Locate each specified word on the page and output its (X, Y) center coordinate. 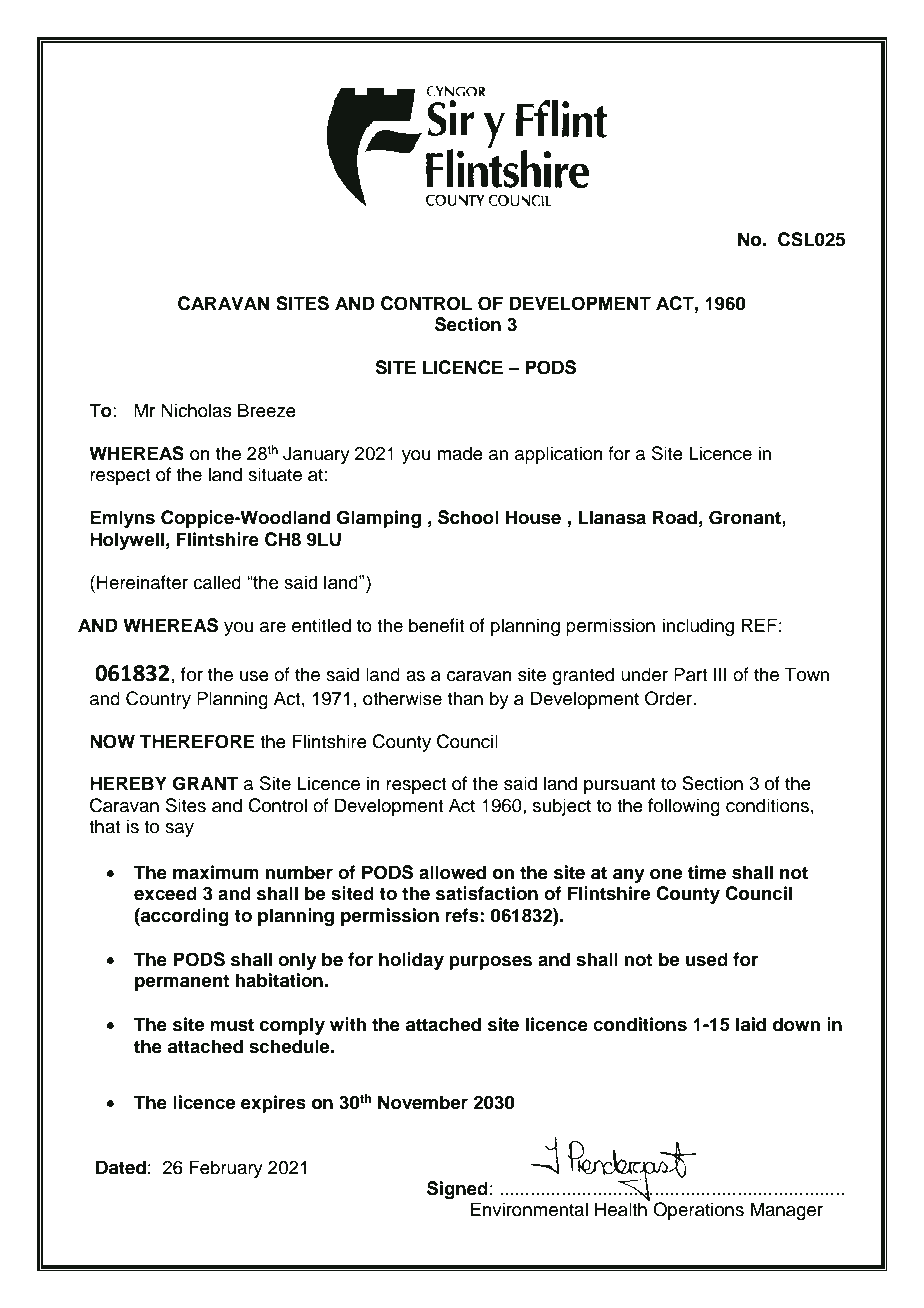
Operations (698, 1211)
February (226, 1169)
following (684, 807)
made (460, 453)
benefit (437, 625)
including (698, 627)
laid (751, 1024)
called (217, 582)
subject (562, 807)
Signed (457, 1190)
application (559, 455)
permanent (182, 982)
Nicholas (196, 410)
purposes (490, 963)
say (179, 830)
